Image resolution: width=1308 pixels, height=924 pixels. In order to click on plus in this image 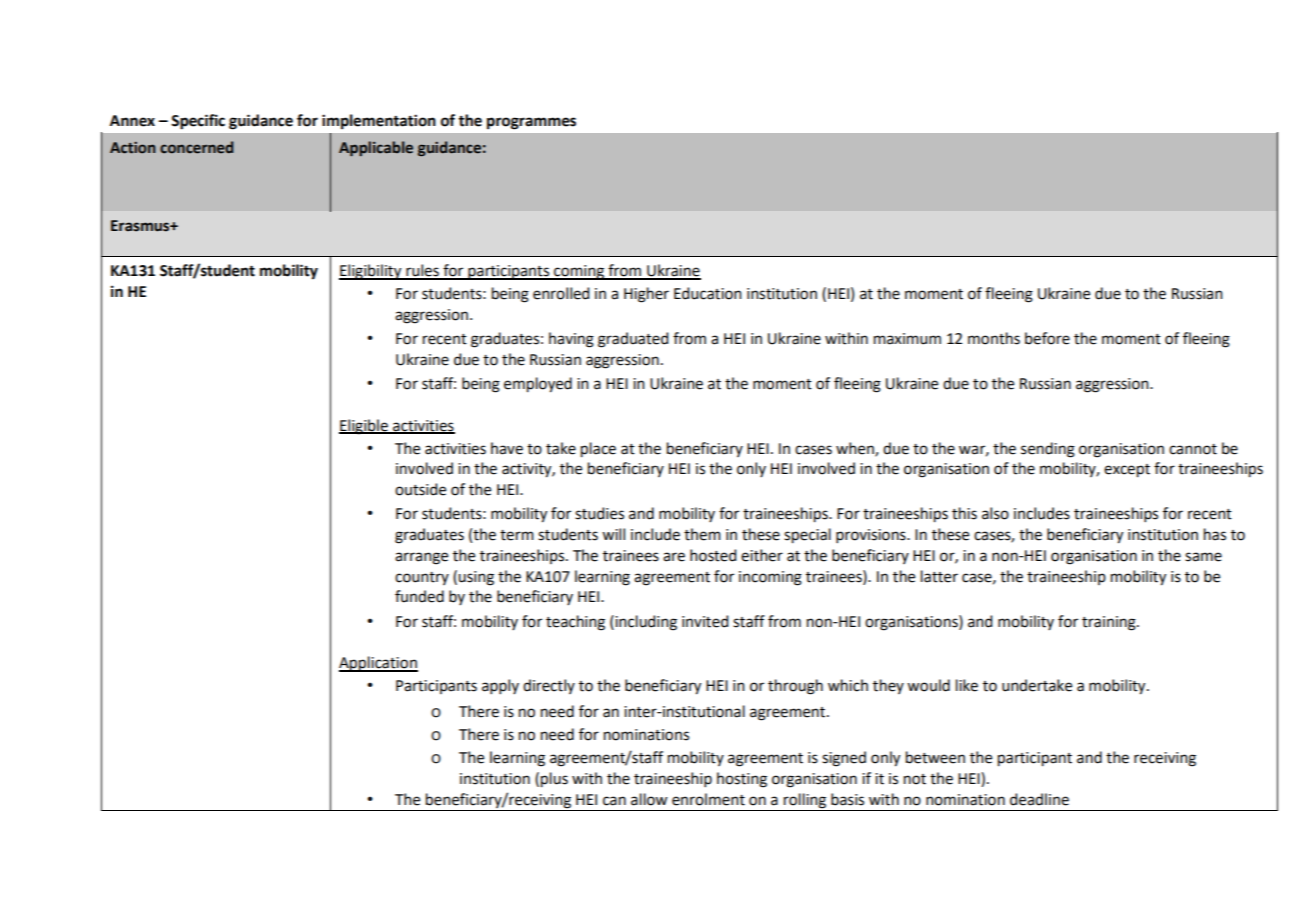, I will do `click(554, 780)`.
